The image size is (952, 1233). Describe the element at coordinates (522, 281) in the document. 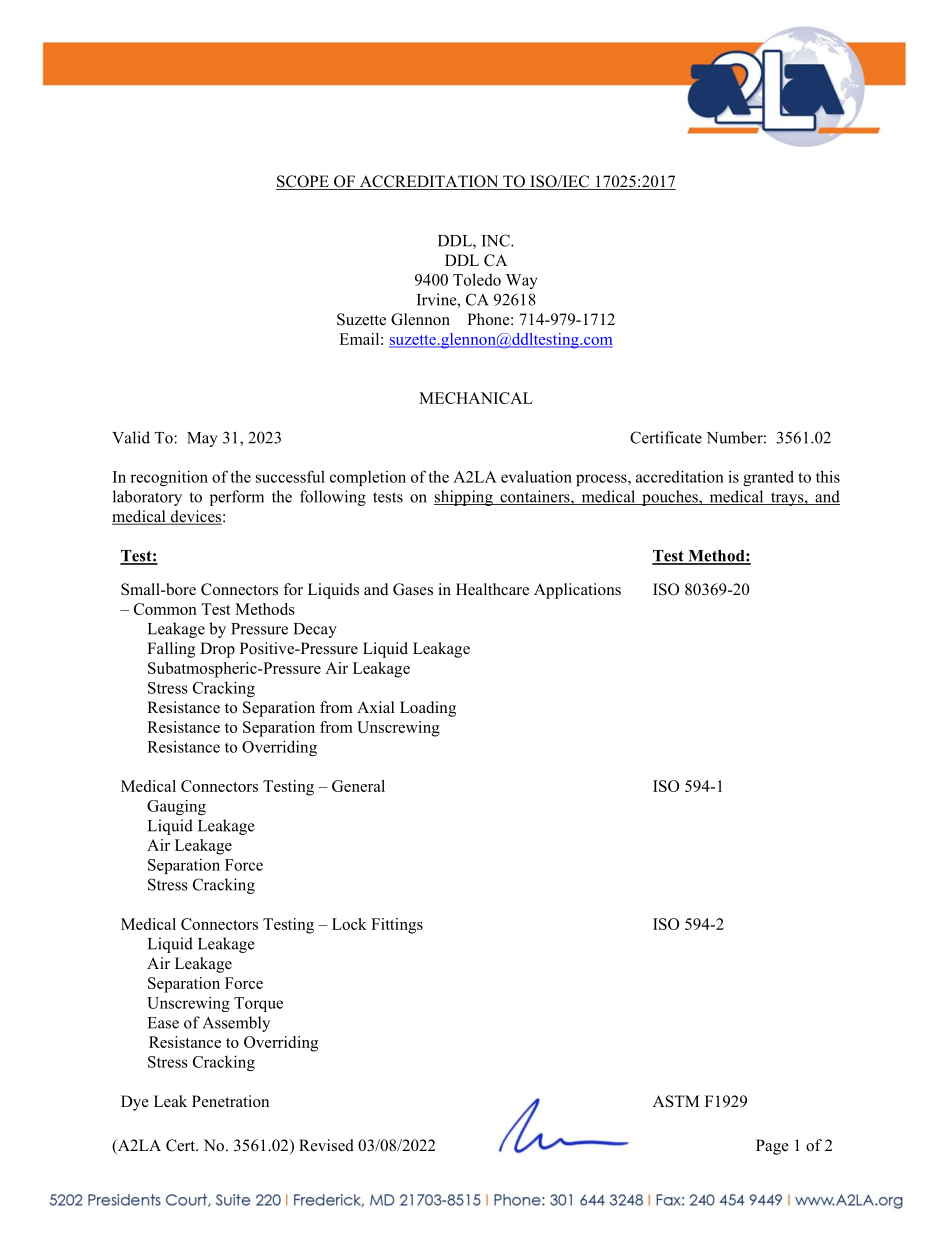

I see `Way` at that location.
